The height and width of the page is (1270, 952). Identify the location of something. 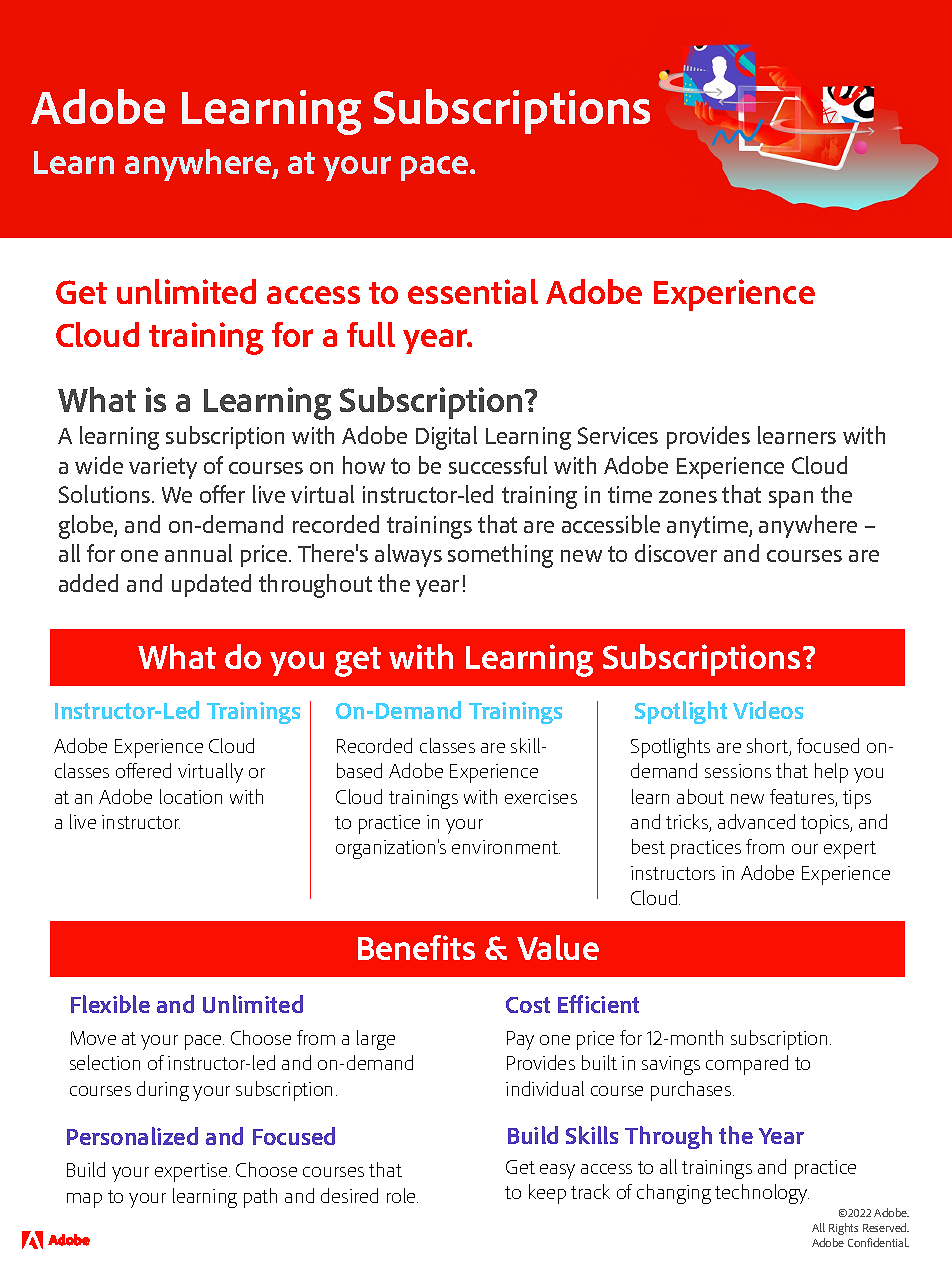
(500, 556).
